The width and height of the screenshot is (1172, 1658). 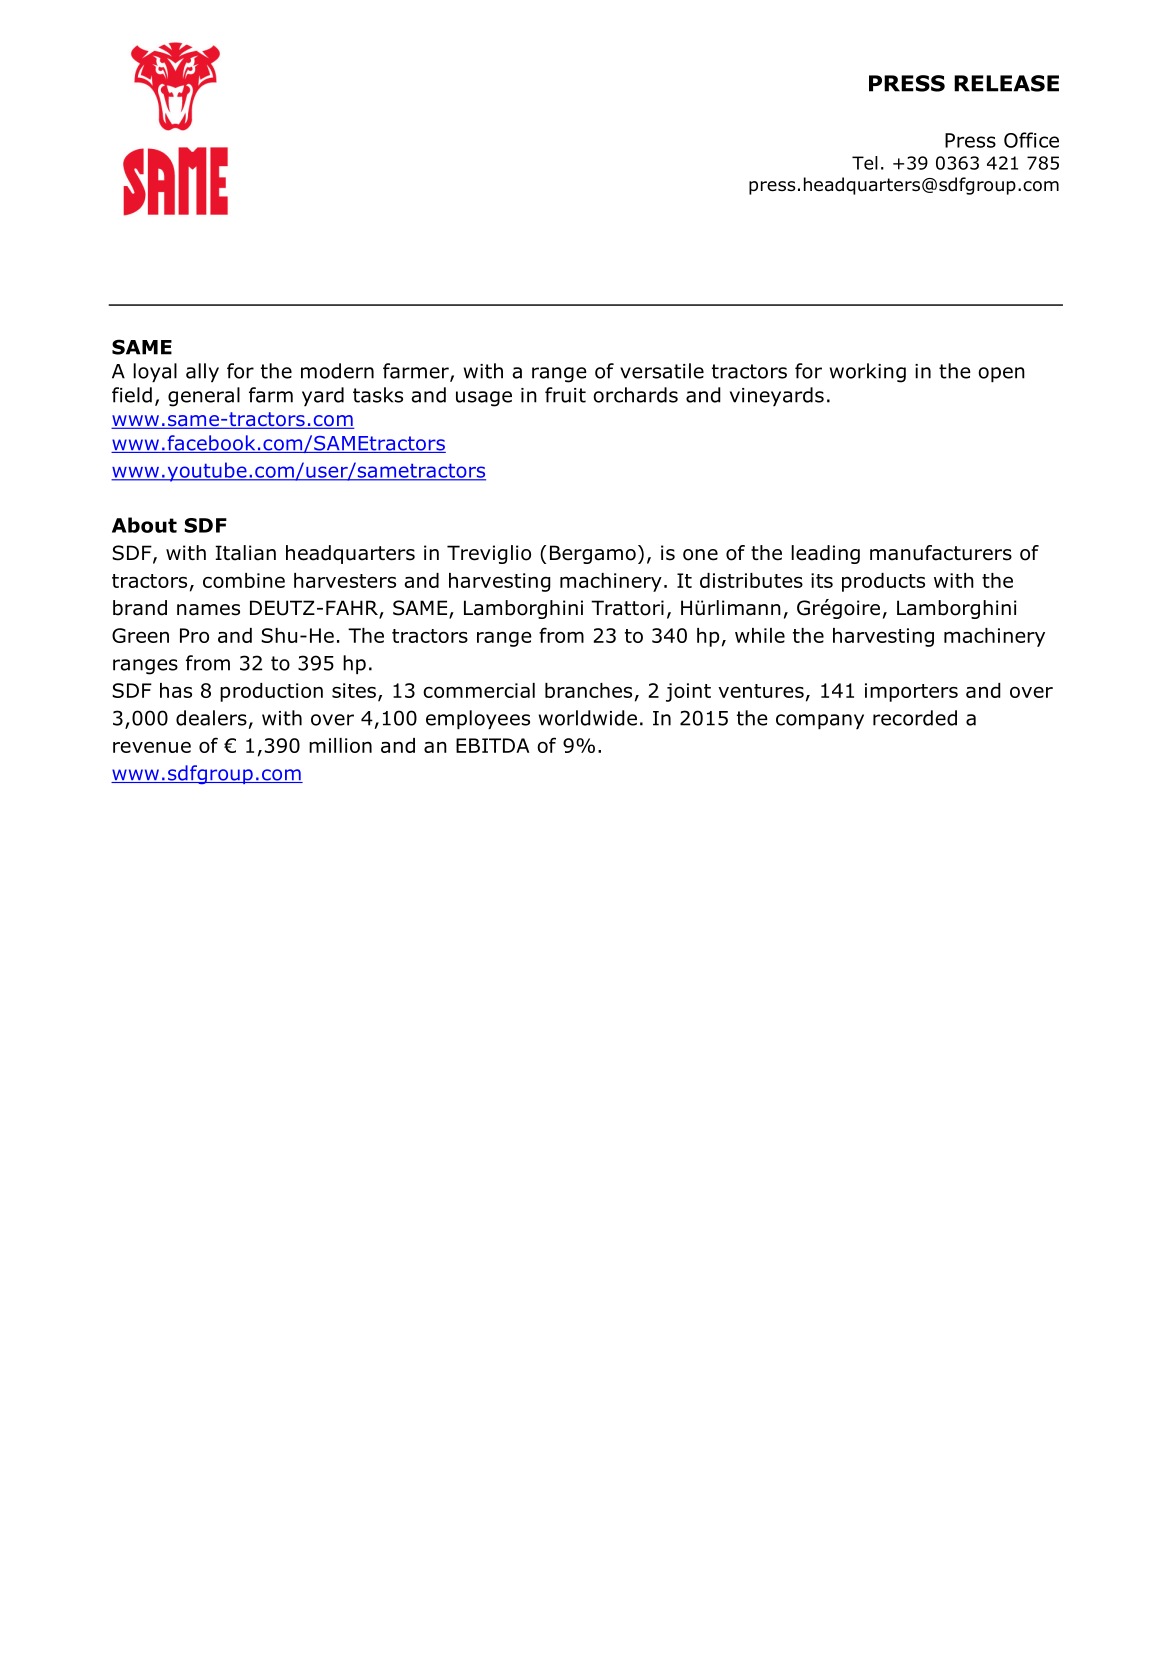 What do you see at coordinates (204, 397) in the screenshot?
I see `general` at bounding box center [204, 397].
